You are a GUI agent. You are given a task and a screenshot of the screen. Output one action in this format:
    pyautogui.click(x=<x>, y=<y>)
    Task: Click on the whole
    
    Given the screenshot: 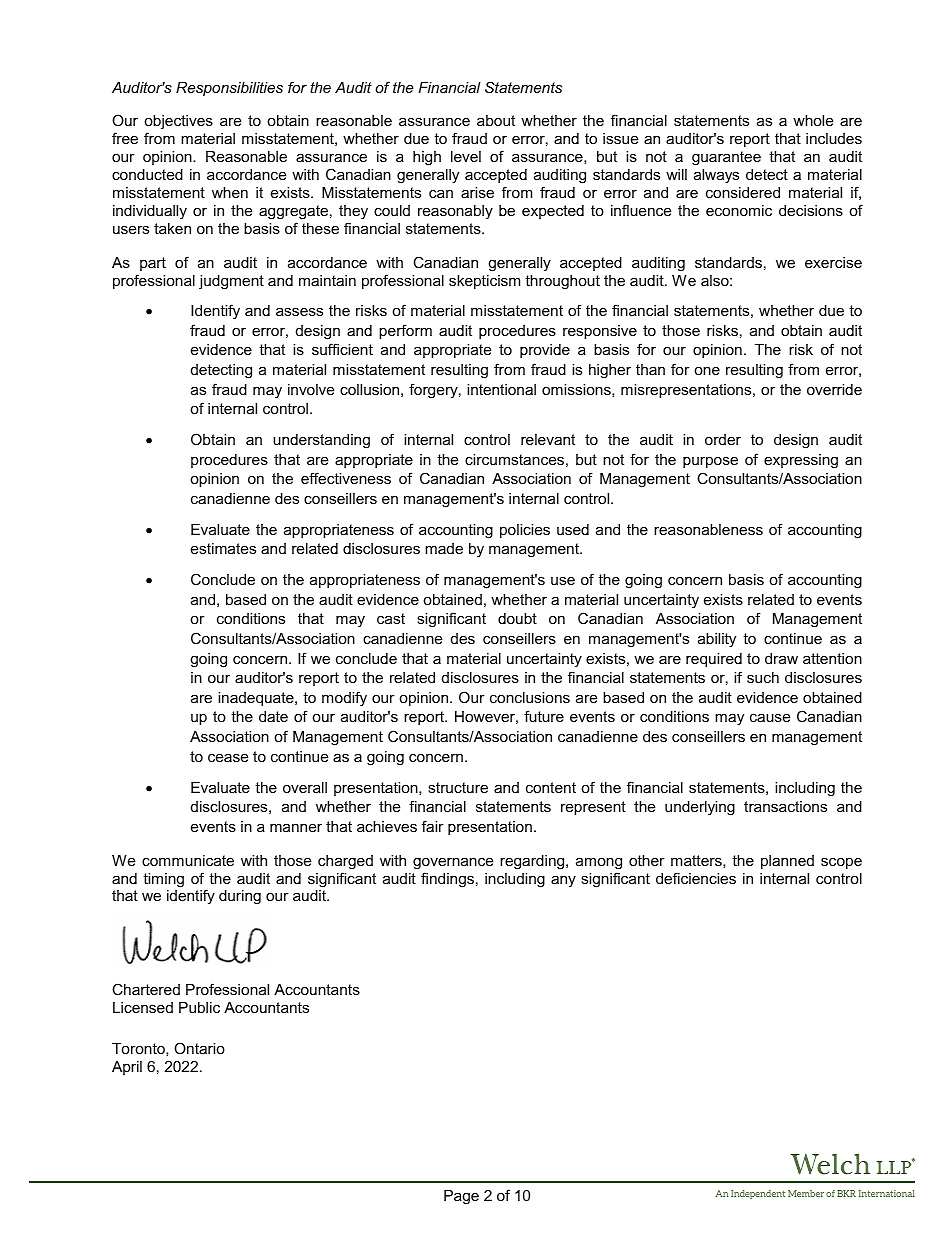 What is the action you would take?
    pyautogui.click(x=813, y=120)
